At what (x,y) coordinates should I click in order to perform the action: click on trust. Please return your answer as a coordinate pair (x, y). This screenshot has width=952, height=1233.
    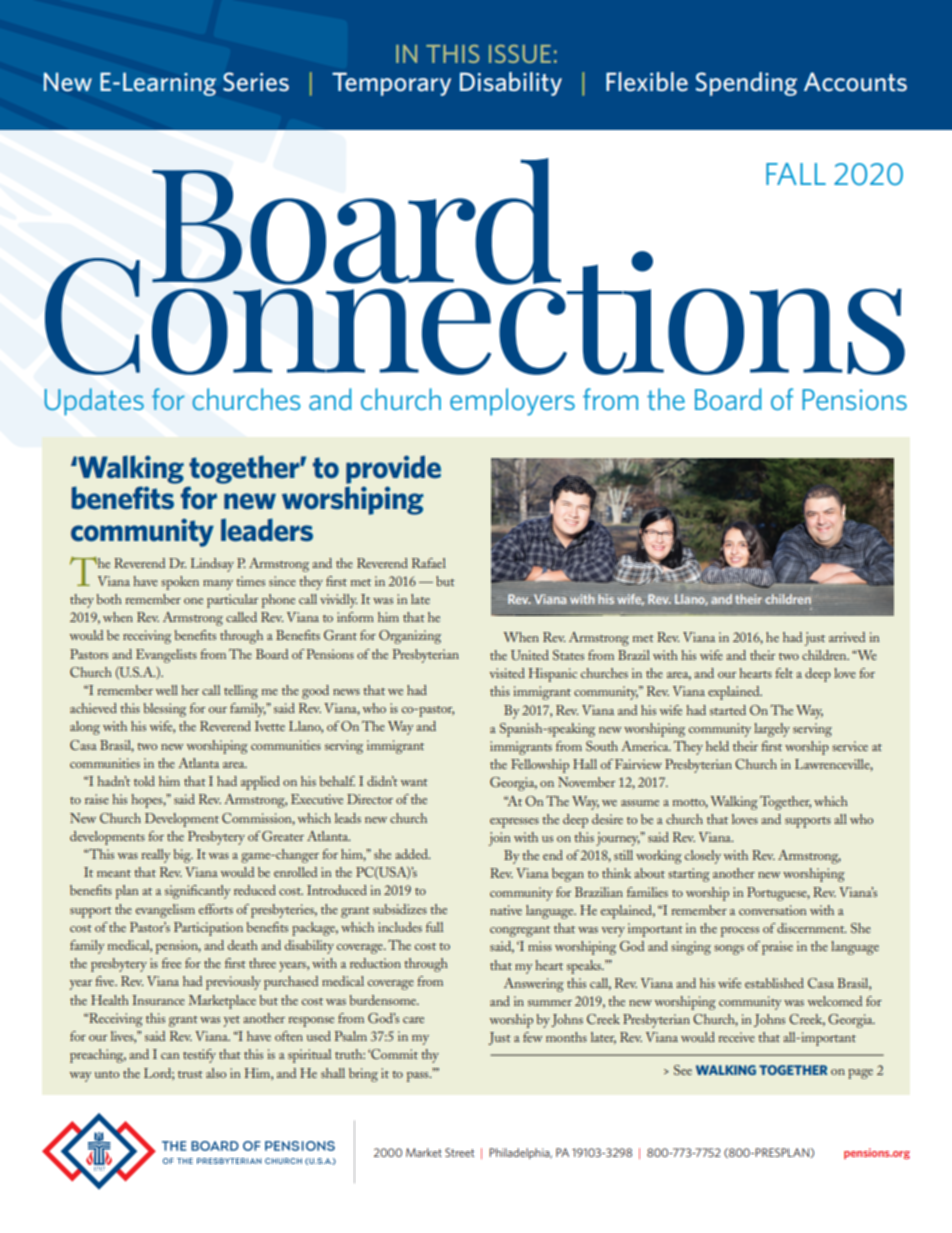
    Looking at the image, I should click on (190, 1074).
